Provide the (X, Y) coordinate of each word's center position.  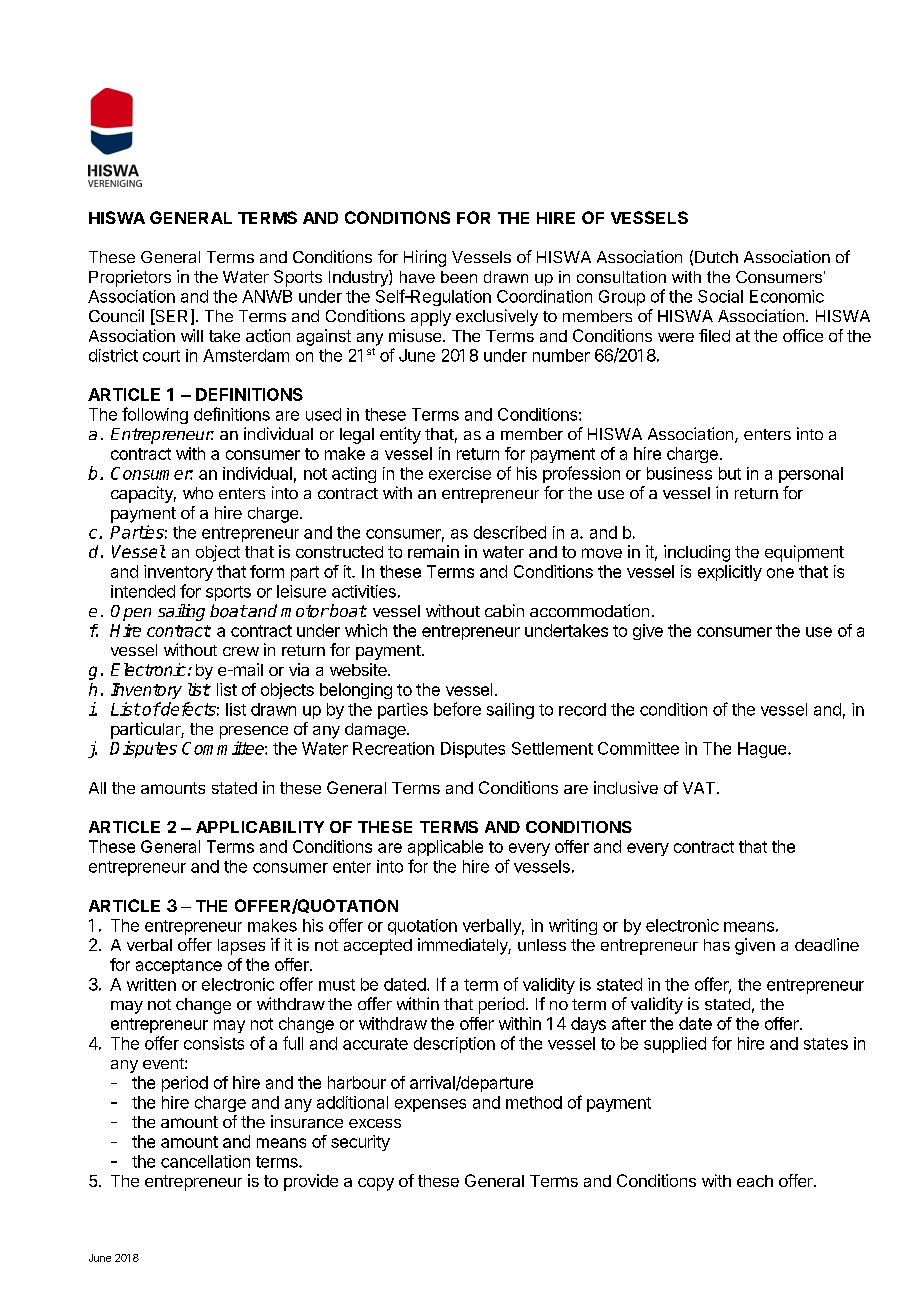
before (457, 709)
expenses (430, 1105)
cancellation (205, 1161)
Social (720, 296)
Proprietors (130, 278)
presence (254, 732)
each (755, 1181)
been (459, 277)
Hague (763, 750)
